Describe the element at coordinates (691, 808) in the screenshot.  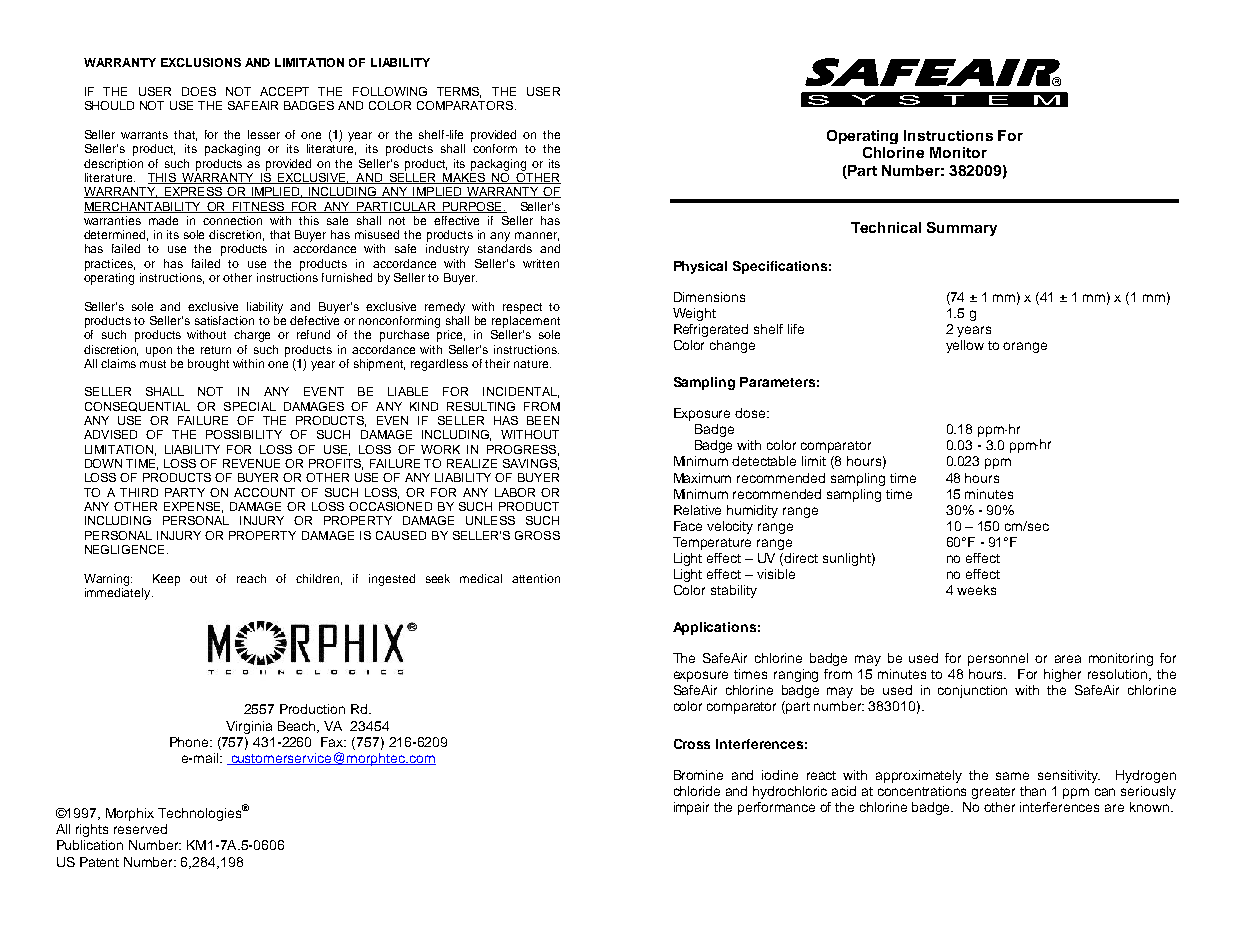
I see `impair` at that location.
